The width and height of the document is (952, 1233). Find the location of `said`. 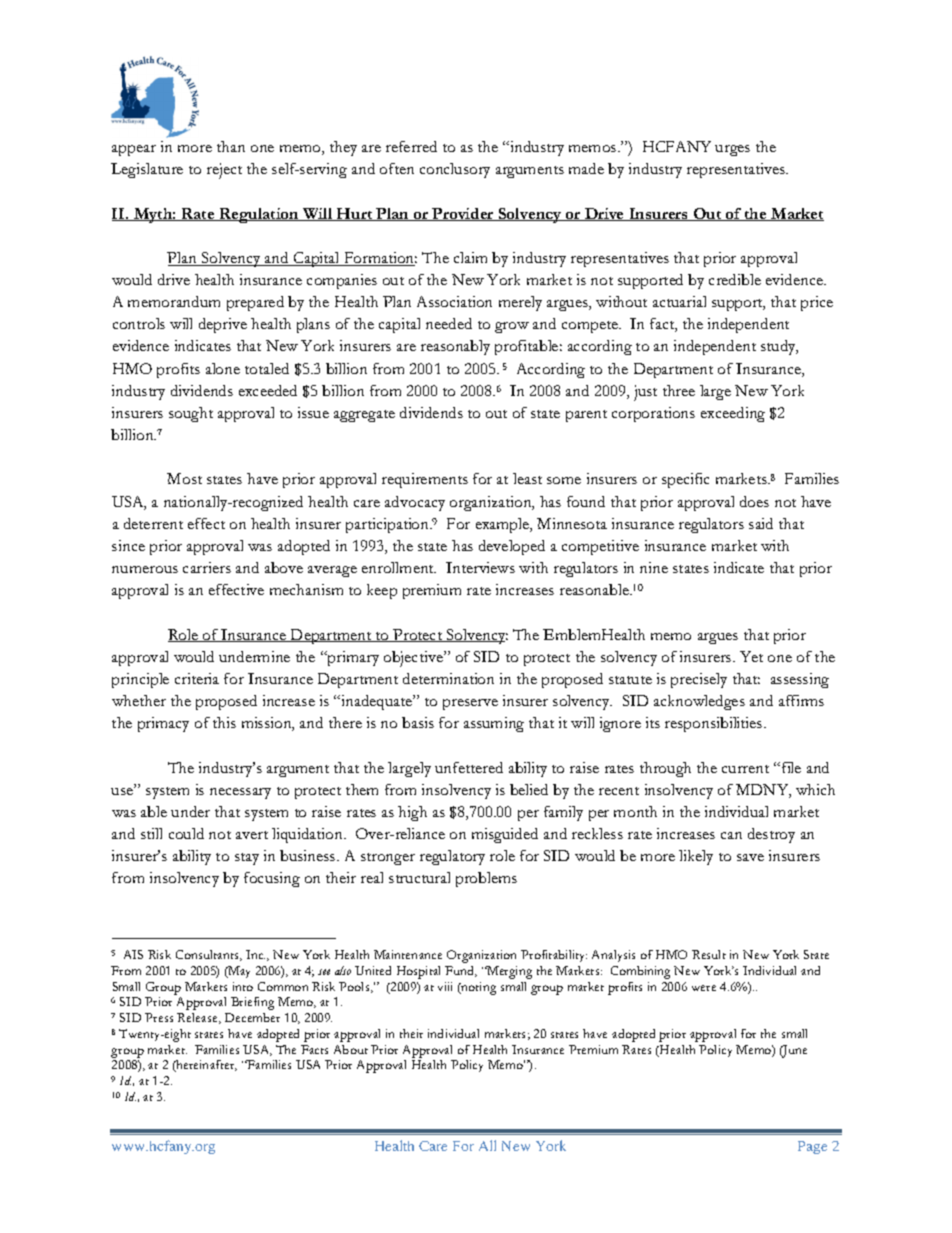

said is located at coordinates (761, 523).
